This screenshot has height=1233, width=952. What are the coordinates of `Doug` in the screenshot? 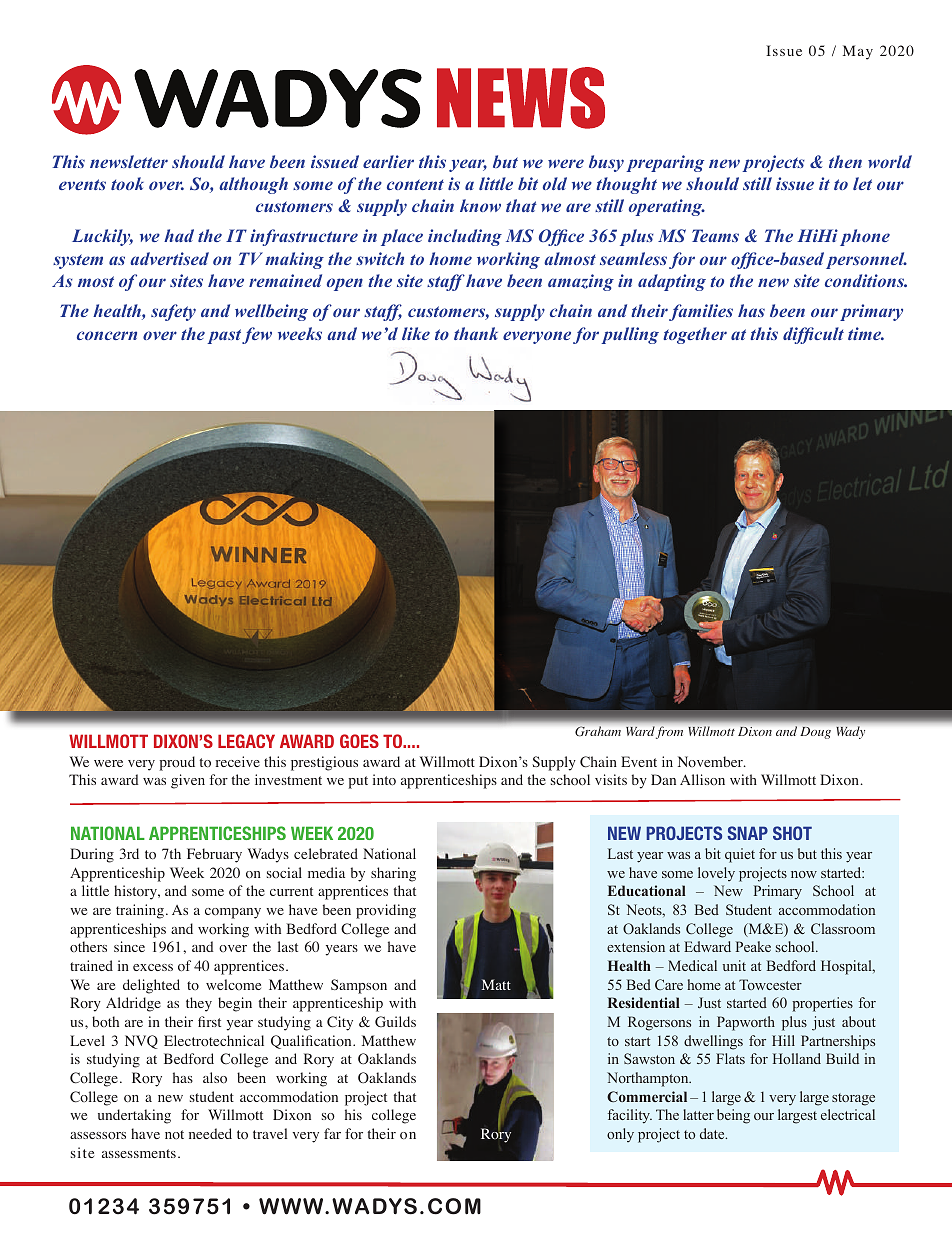 It's located at (815, 733).
